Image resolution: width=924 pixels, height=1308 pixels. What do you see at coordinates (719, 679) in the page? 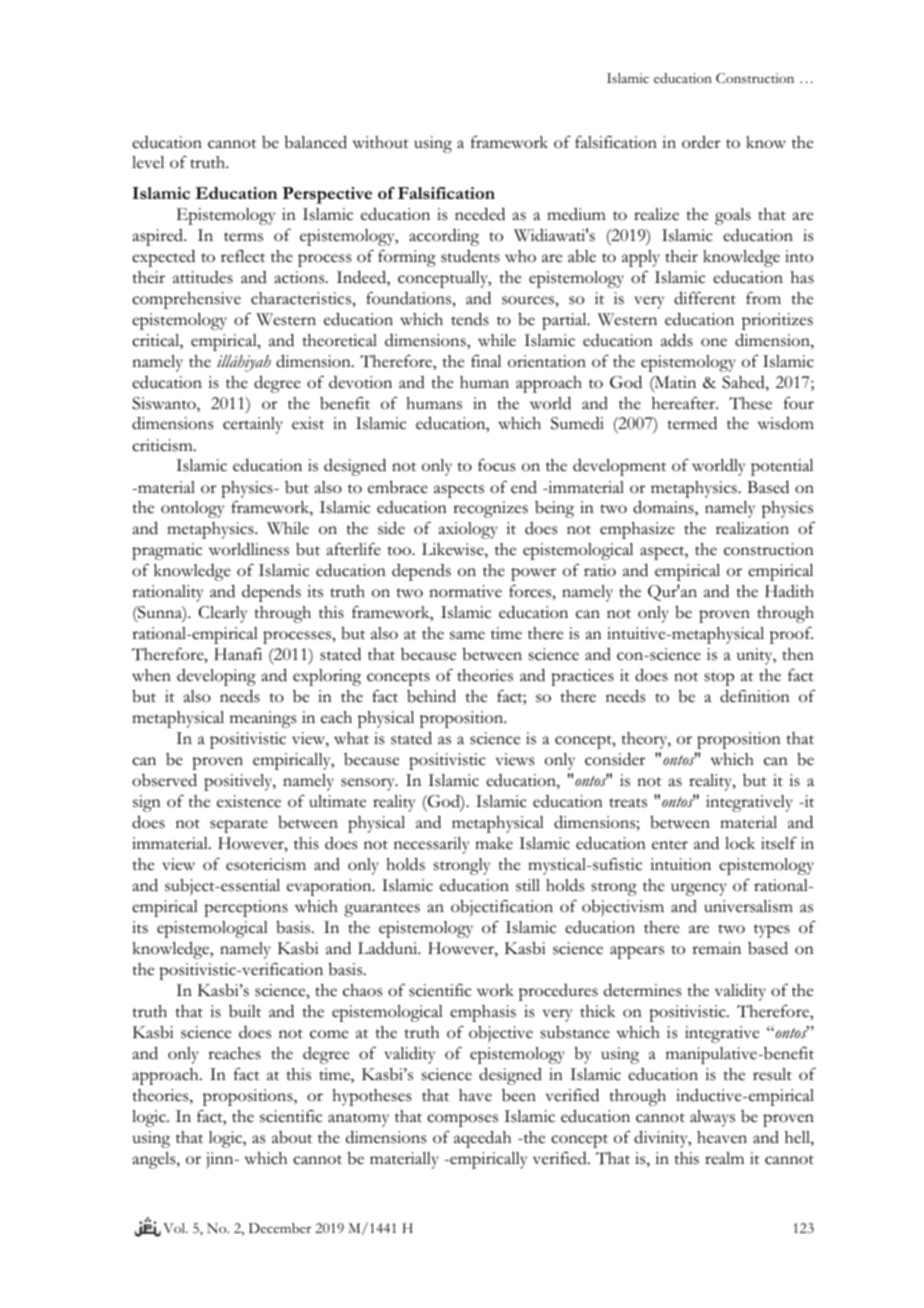
I see `stop` at bounding box center [719, 679].
